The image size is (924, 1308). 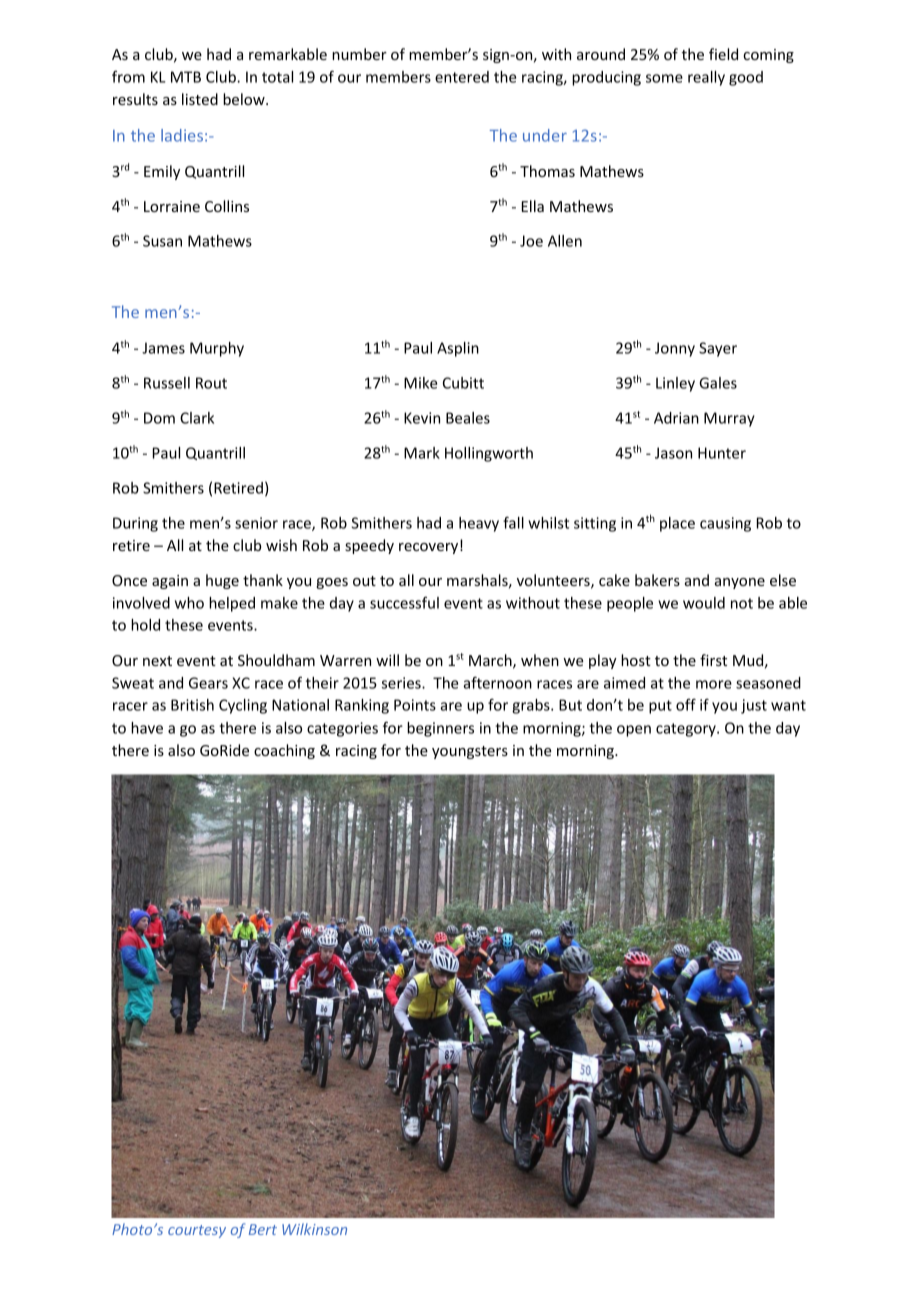 What do you see at coordinates (422, 418) in the document?
I see `Kevin` at bounding box center [422, 418].
